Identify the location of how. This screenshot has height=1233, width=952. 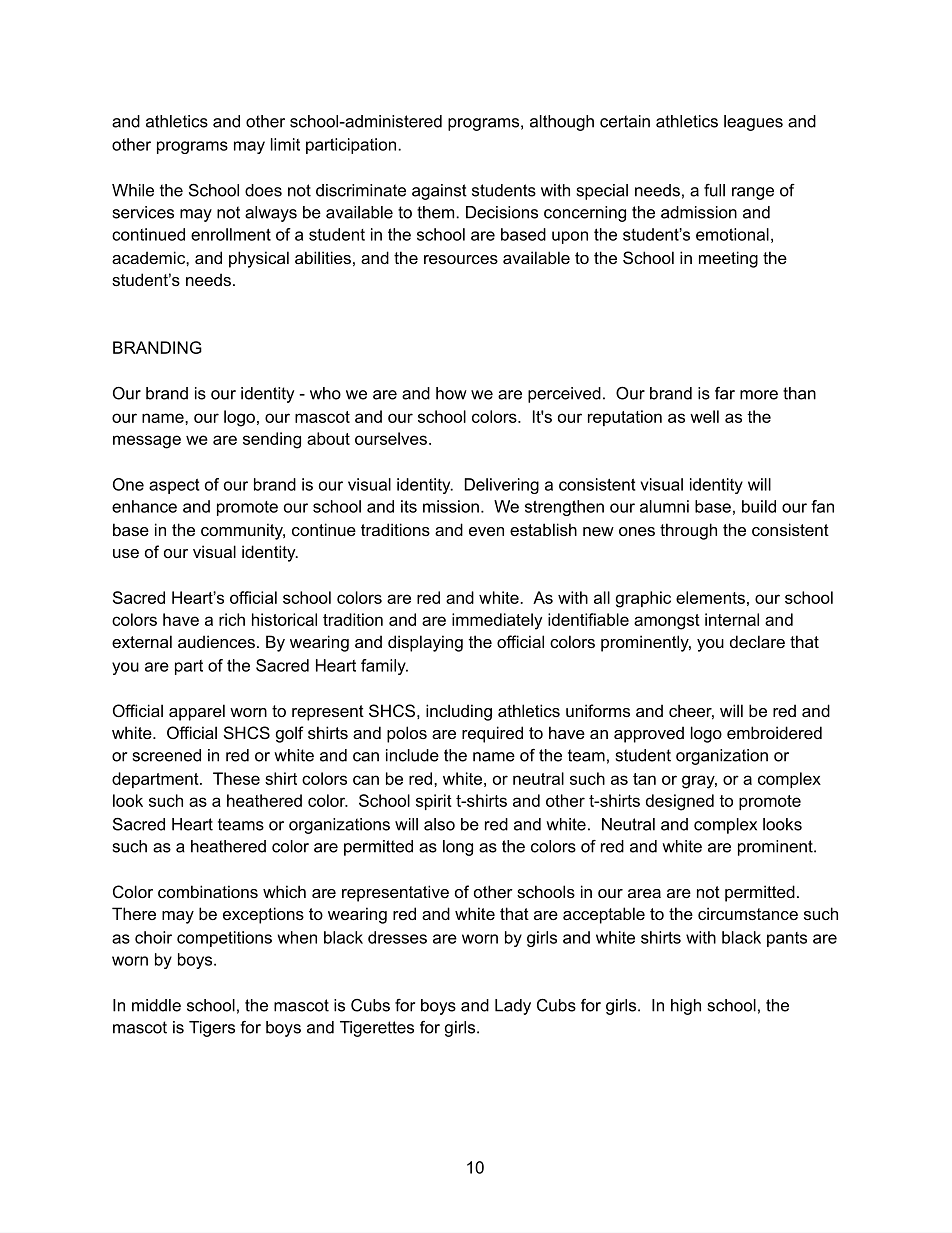
(451, 393).
